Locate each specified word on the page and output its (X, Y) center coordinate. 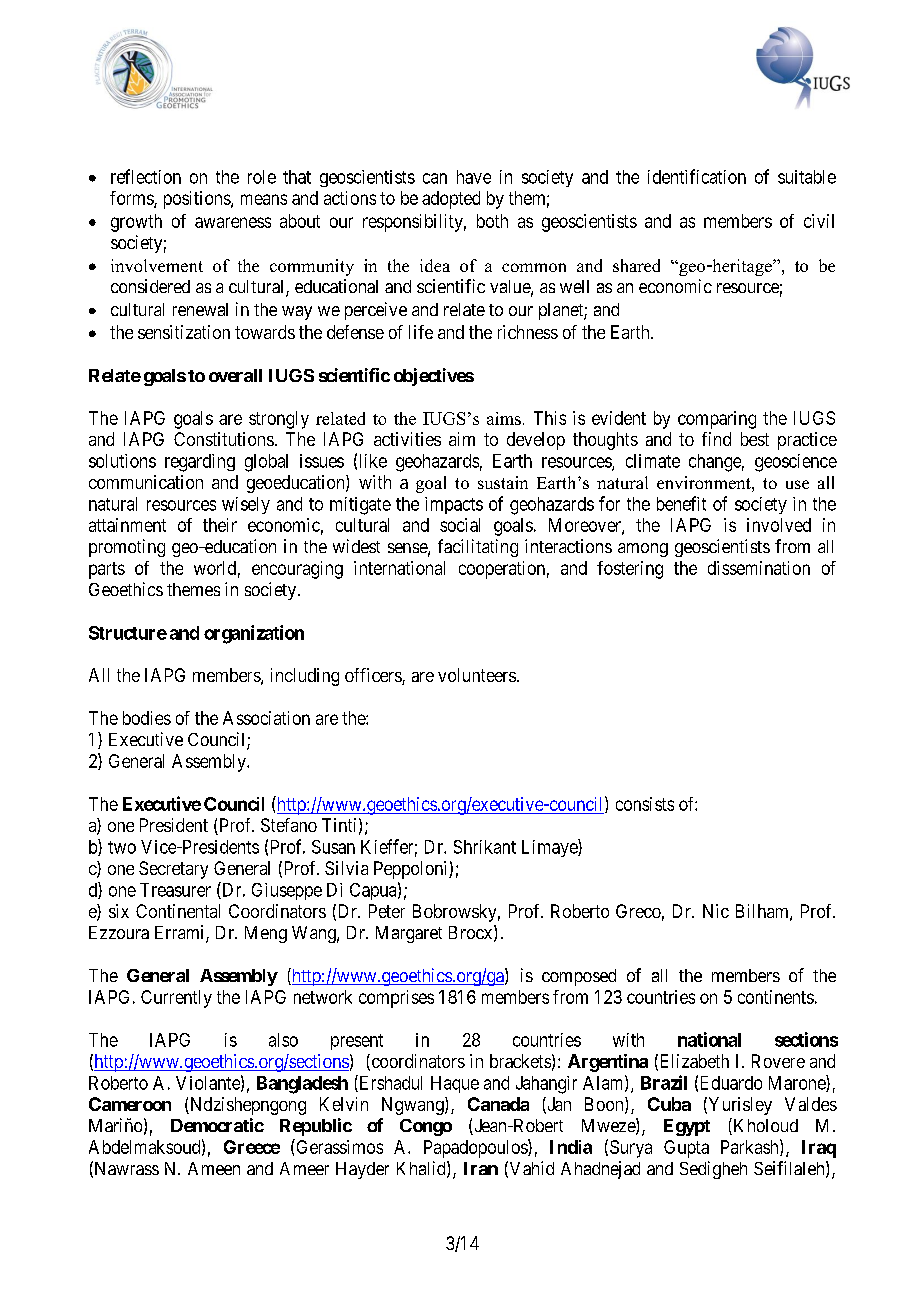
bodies (147, 718)
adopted (451, 200)
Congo (426, 1127)
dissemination (759, 568)
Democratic (217, 1125)
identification (697, 176)
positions (198, 200)
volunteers (477, 675)
